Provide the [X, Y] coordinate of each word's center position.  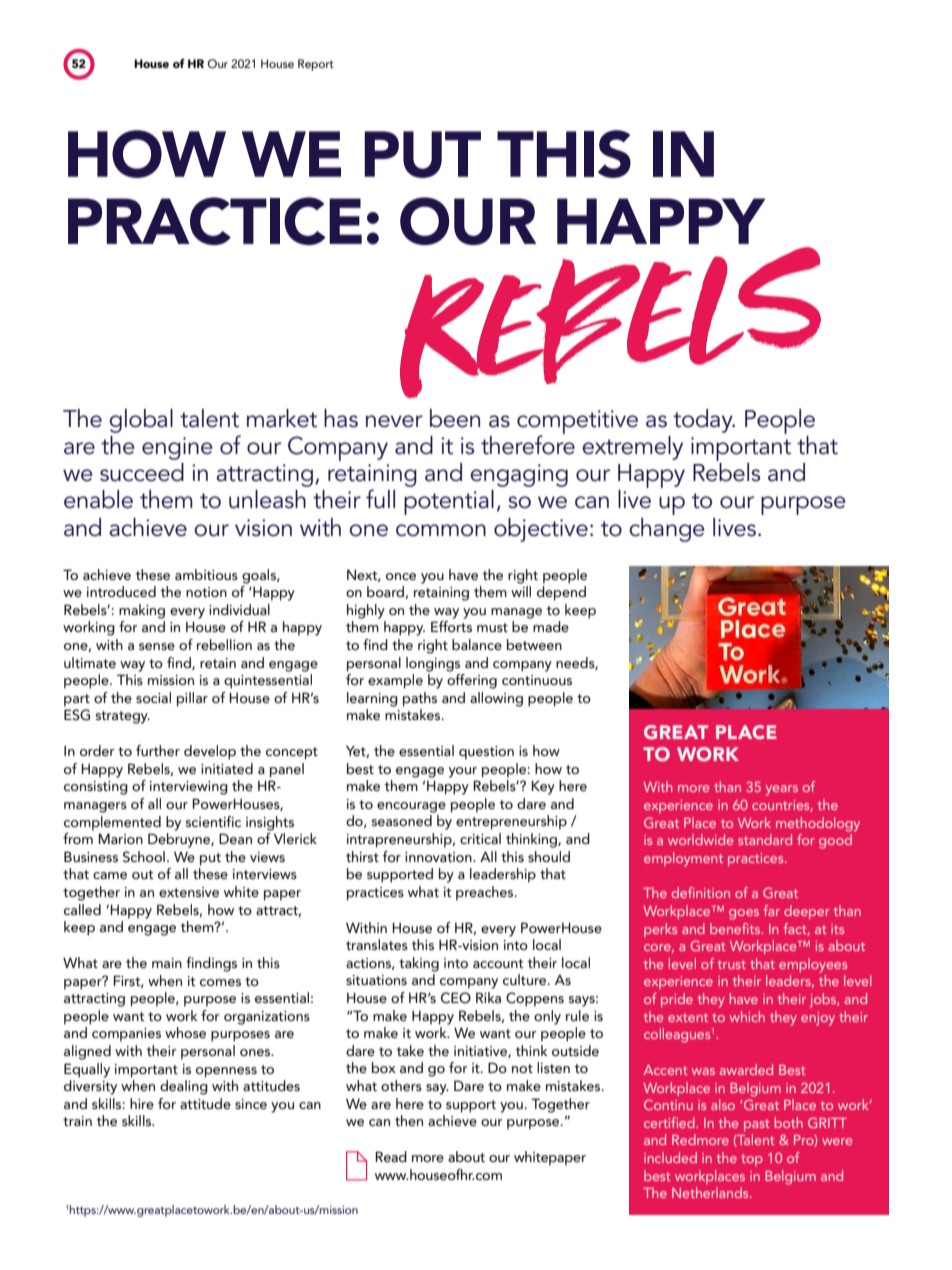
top [752, 1160]
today [704, 421]
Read [391, 1156]
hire [142, 1103]
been [455, 418]
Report [316, 65]
